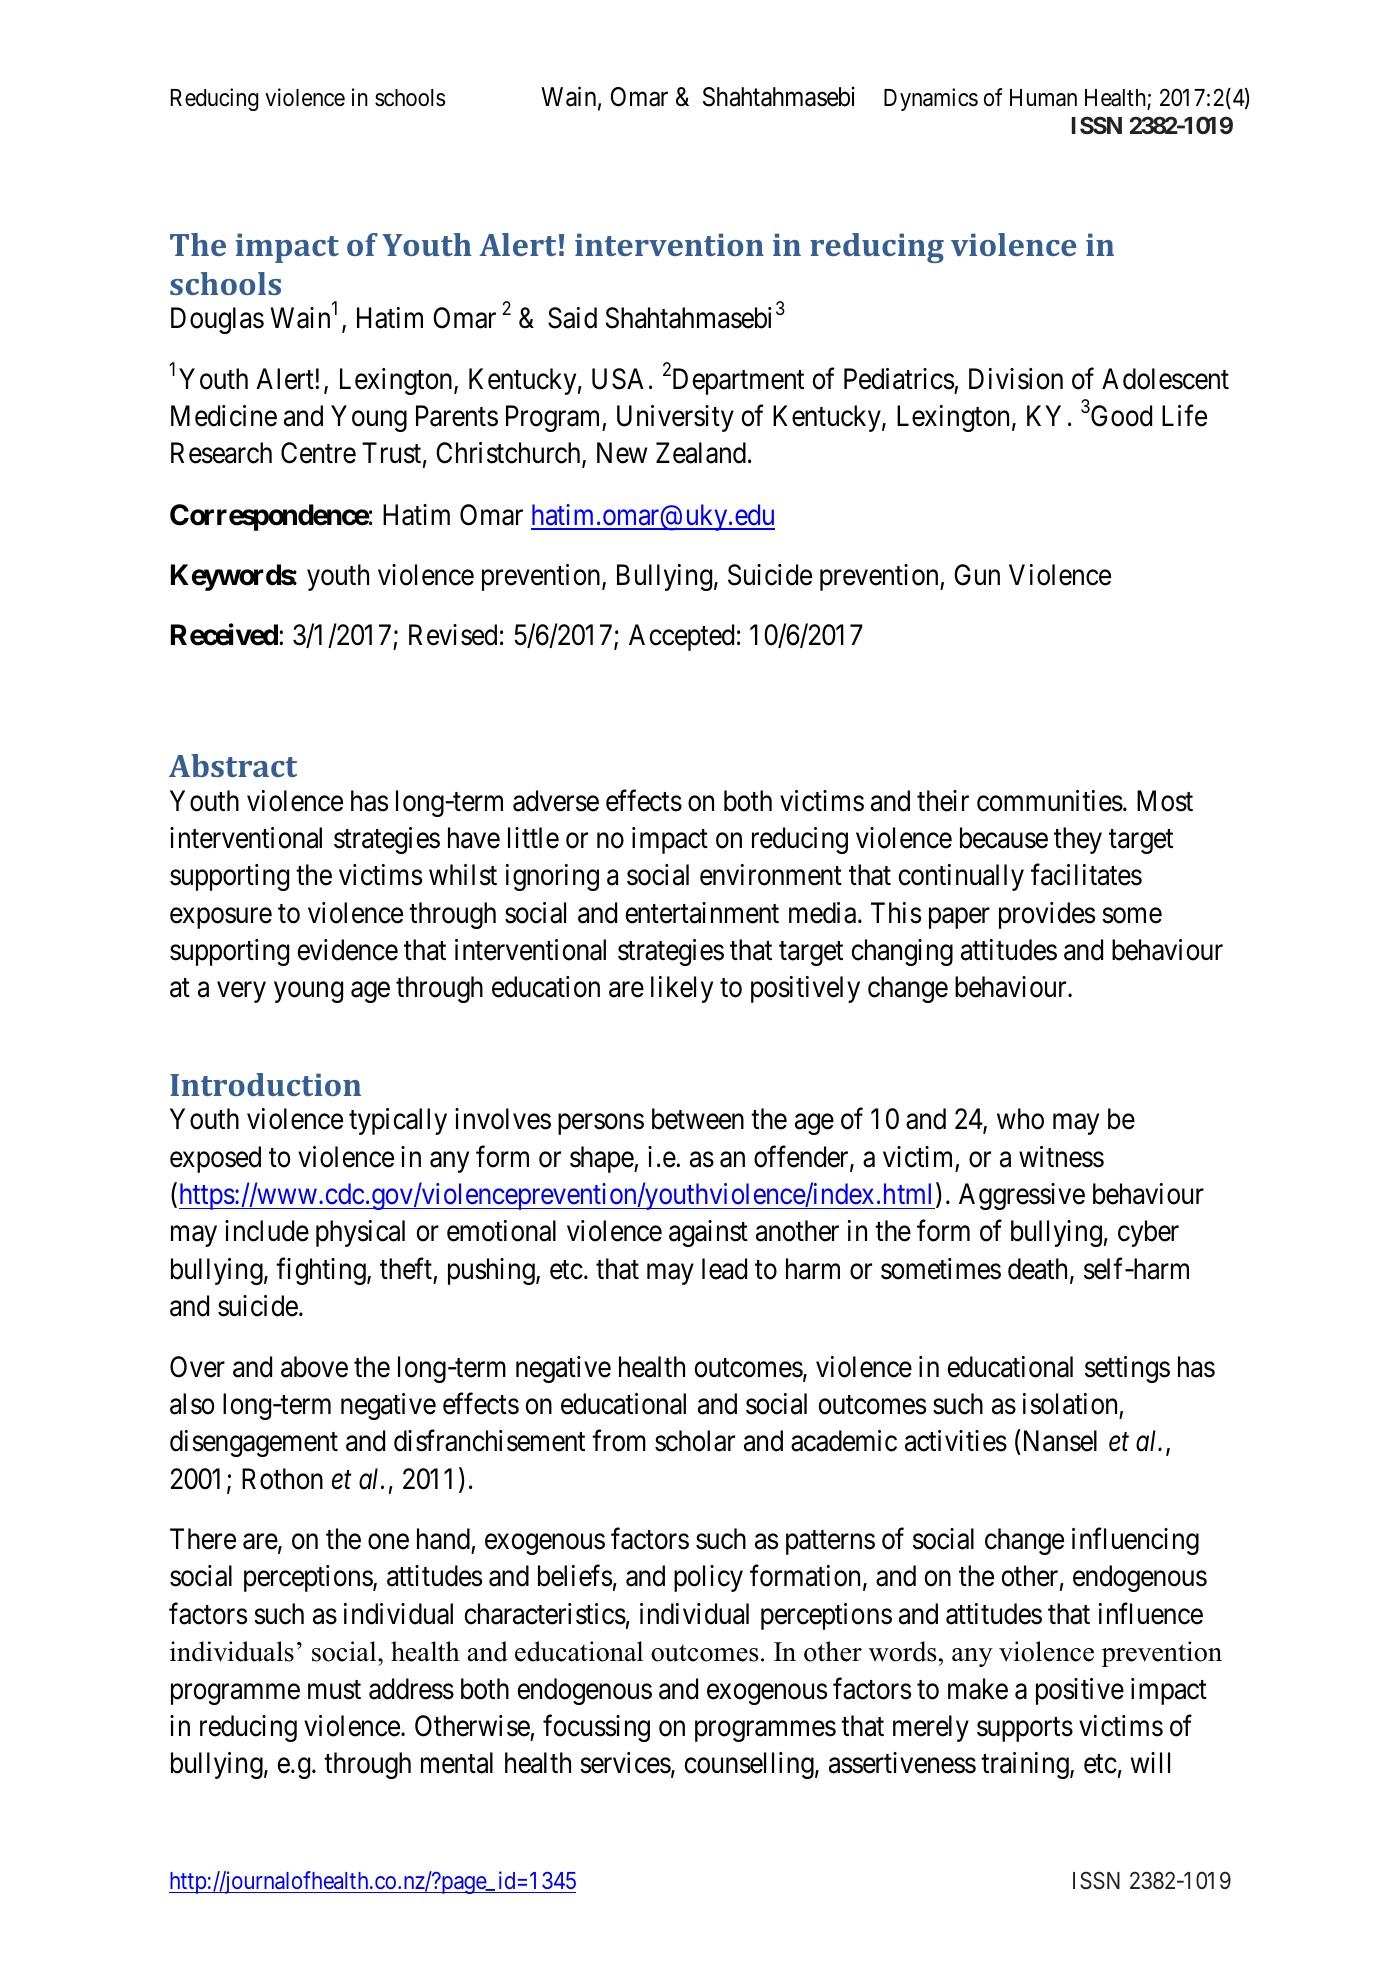 This screenshot has width=1399, height=1978. What do you see at coordinates (702, 913) in the screenshot?
I see `entertainment` at bounding box center [702, 913].
